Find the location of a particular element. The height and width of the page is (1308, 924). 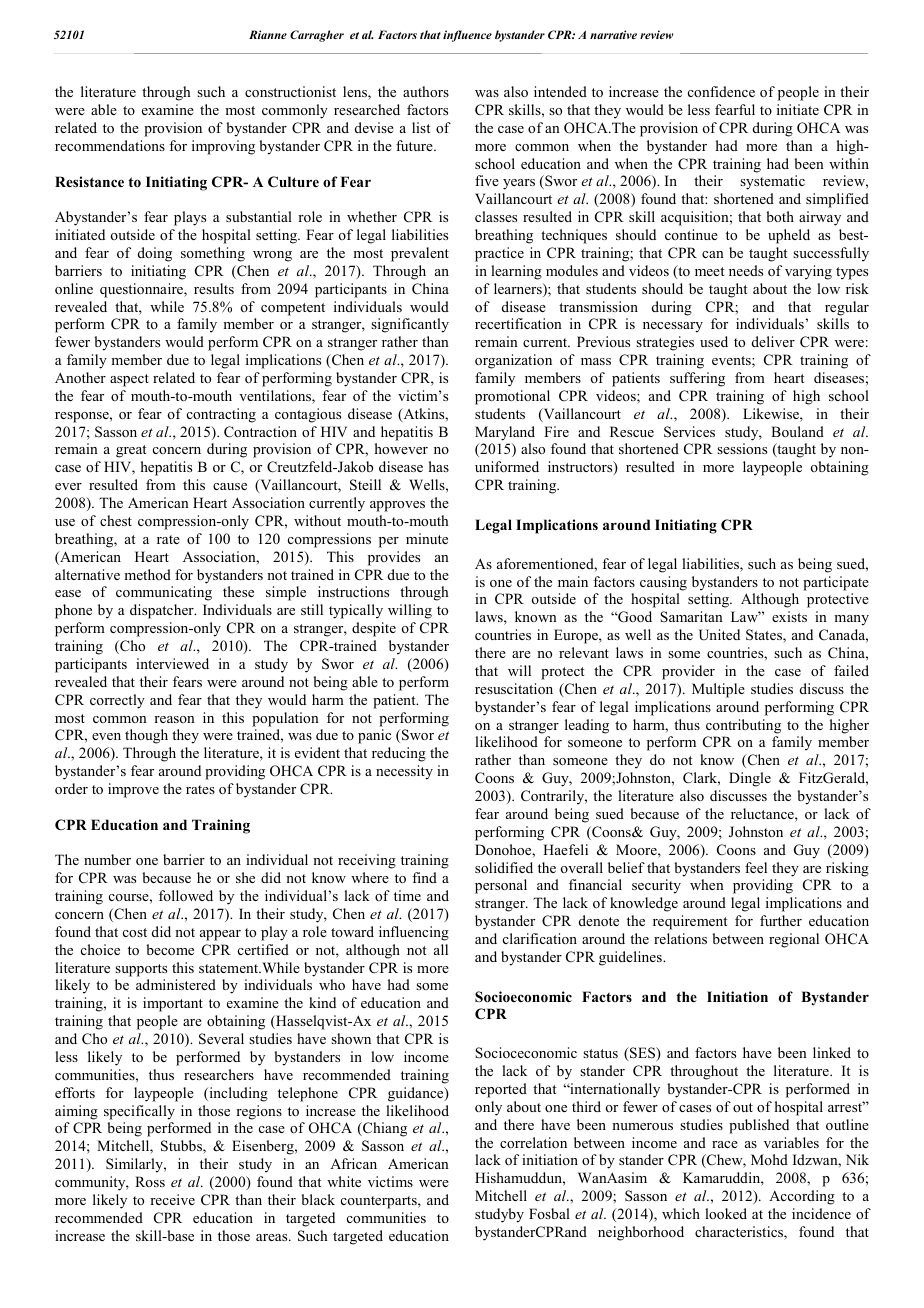

sessions is located at coordinates (742, 448).
